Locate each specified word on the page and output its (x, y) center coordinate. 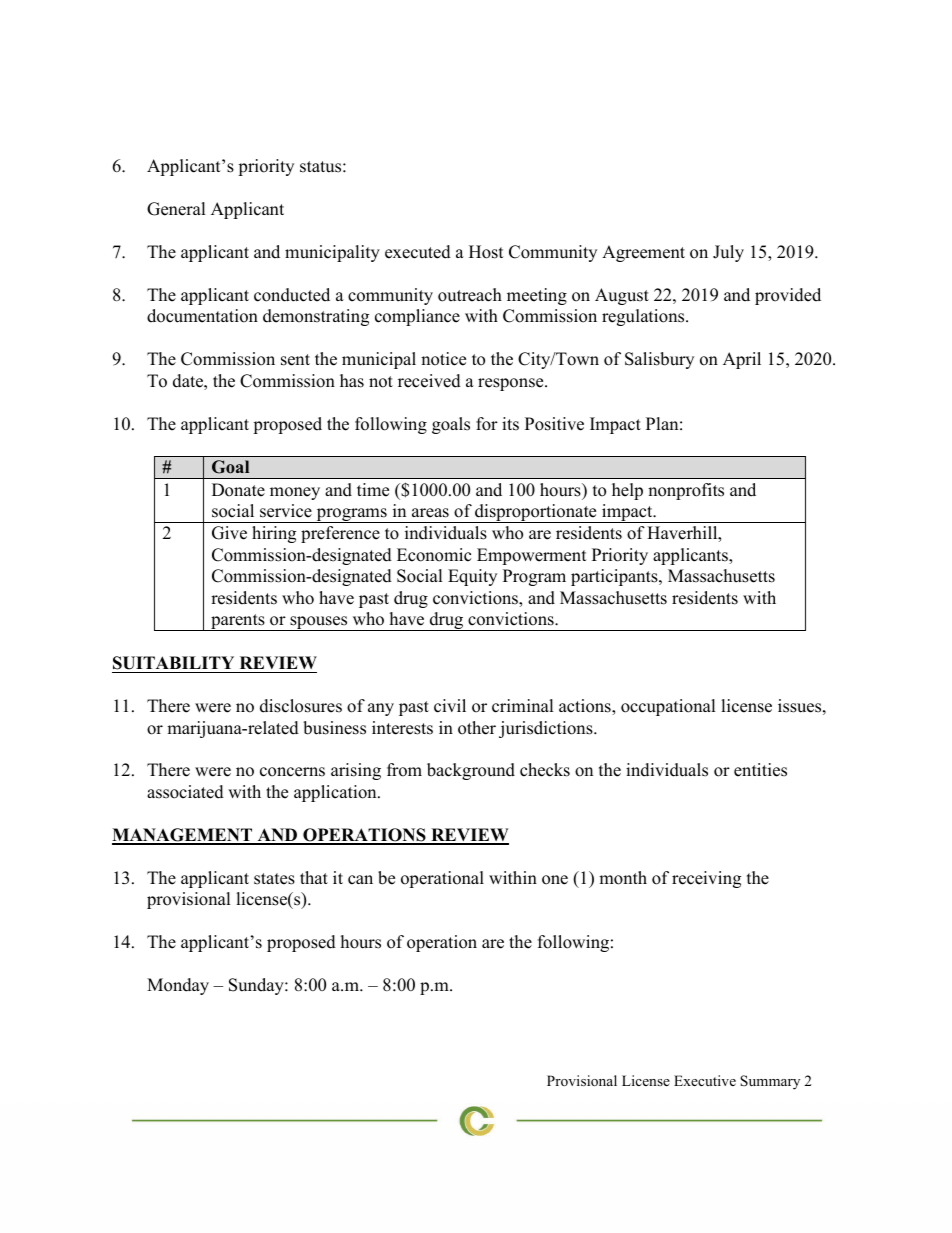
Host (486, 252)
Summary (770, 1082)
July (728, 253)
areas (430, 513)
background (471, 771)
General (176, 209)
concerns (292, 772)
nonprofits (686, 491)
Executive (705, 1080)
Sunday (257, 986)
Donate (238, 490)
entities (760, 770)
